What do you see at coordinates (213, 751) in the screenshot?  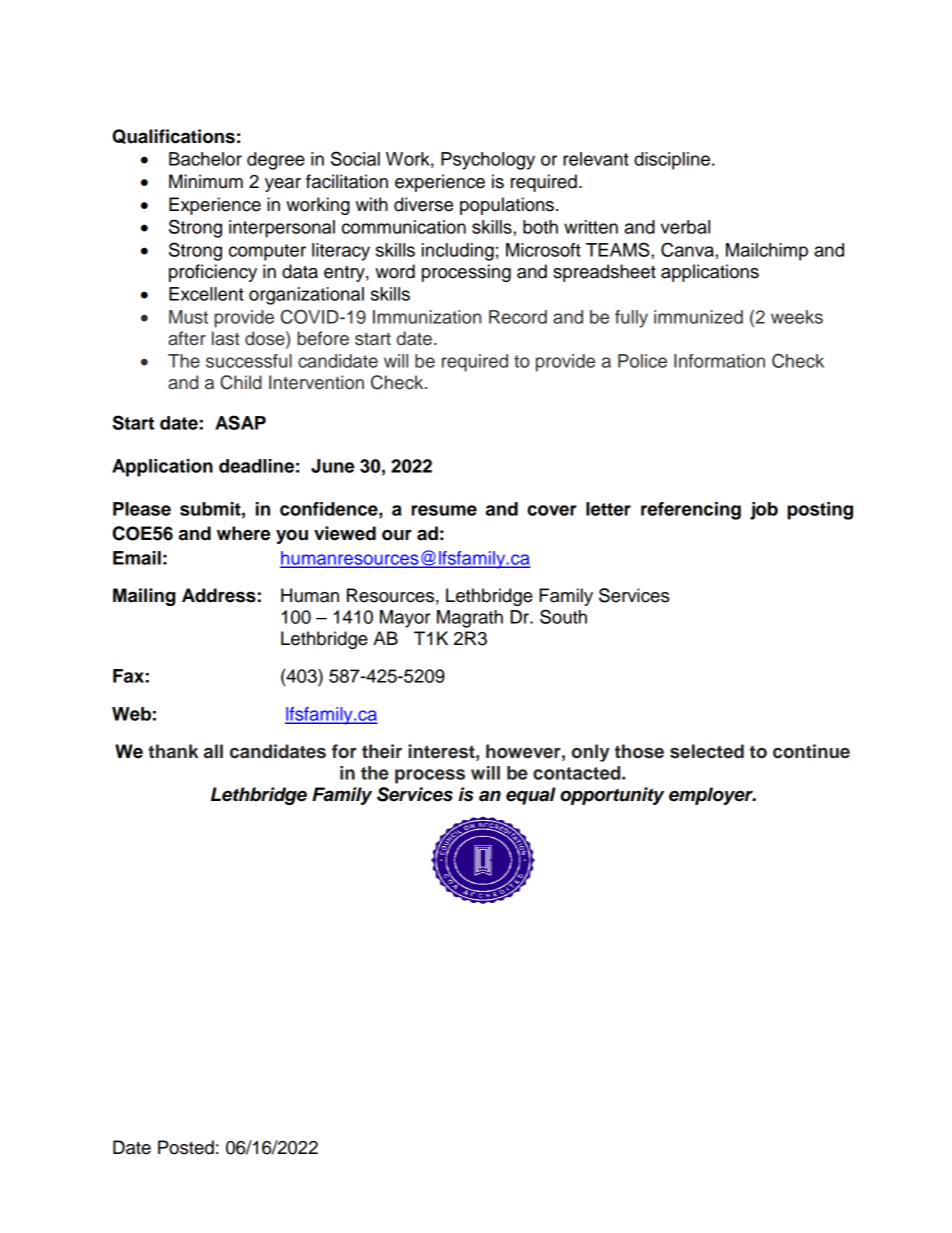 I see `all` at bounding box center [213, 751].
